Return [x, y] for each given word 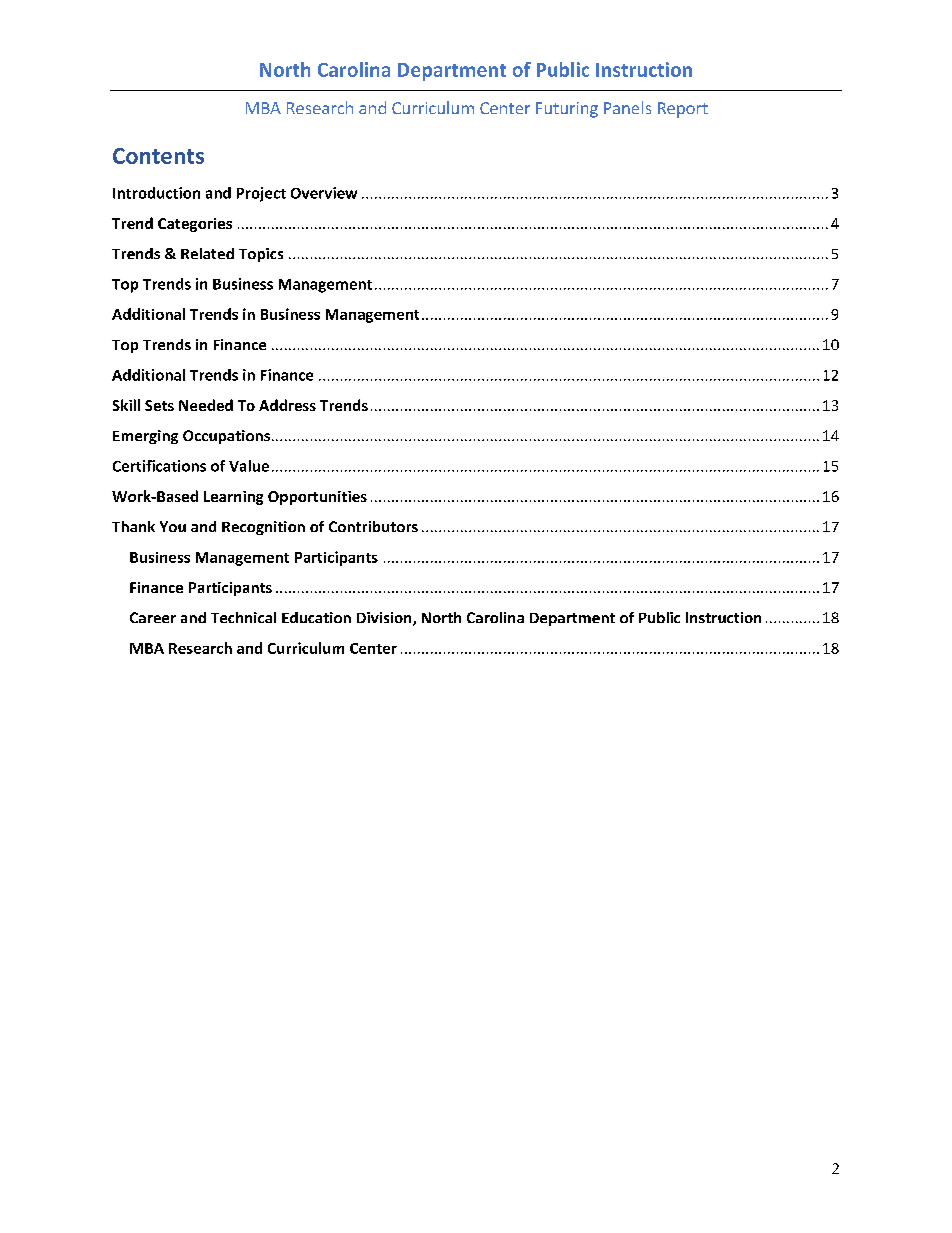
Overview [324, 193]
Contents [158, 156]
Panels [627, 107]
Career [153, 617]
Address [287, 405]
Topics [261, 255]
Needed [206, 405]
